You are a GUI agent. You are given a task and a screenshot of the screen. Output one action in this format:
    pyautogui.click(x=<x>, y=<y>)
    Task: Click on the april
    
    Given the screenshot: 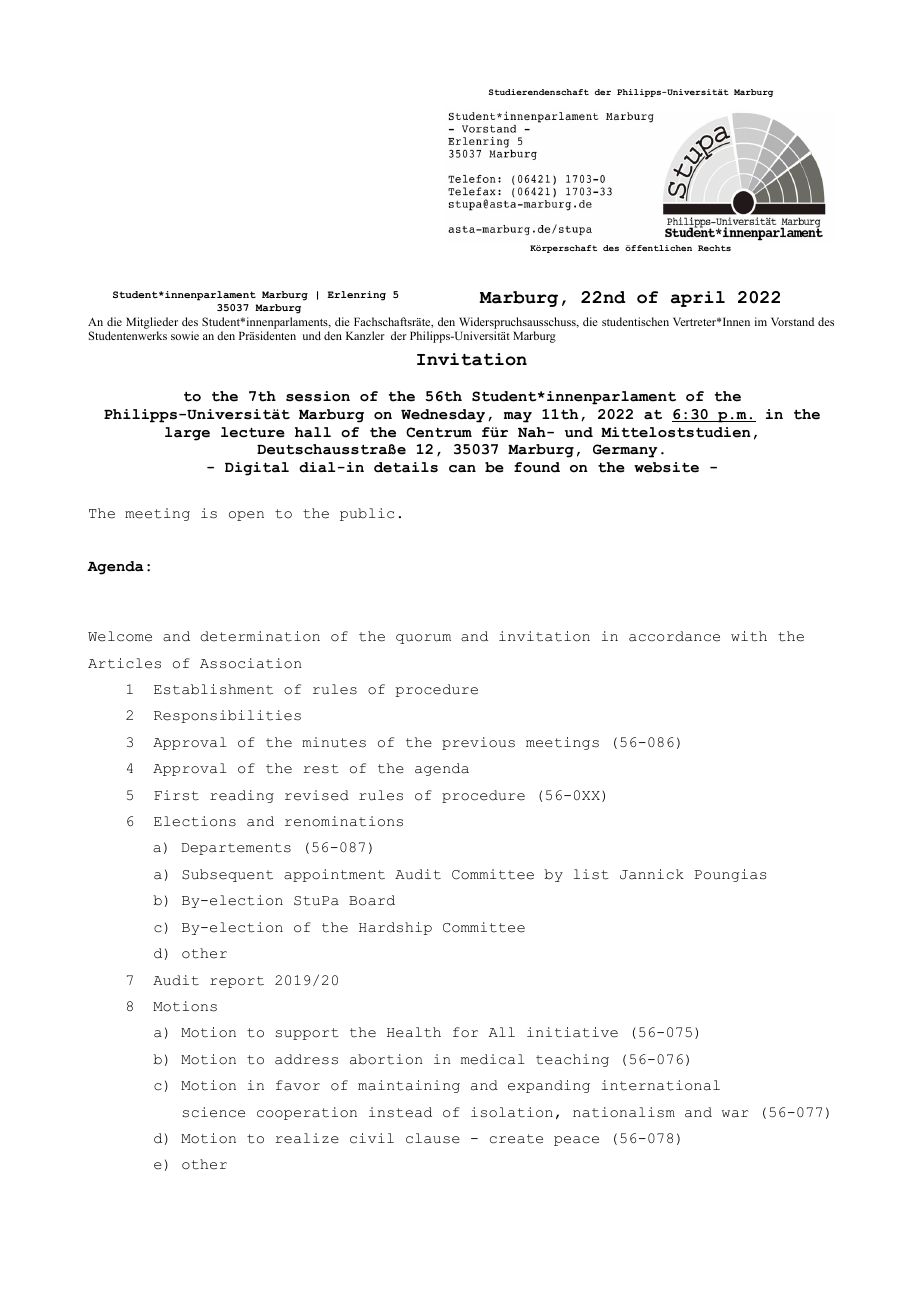 What is the action you would take?
    pyautogui.click(x=698, y=299)
